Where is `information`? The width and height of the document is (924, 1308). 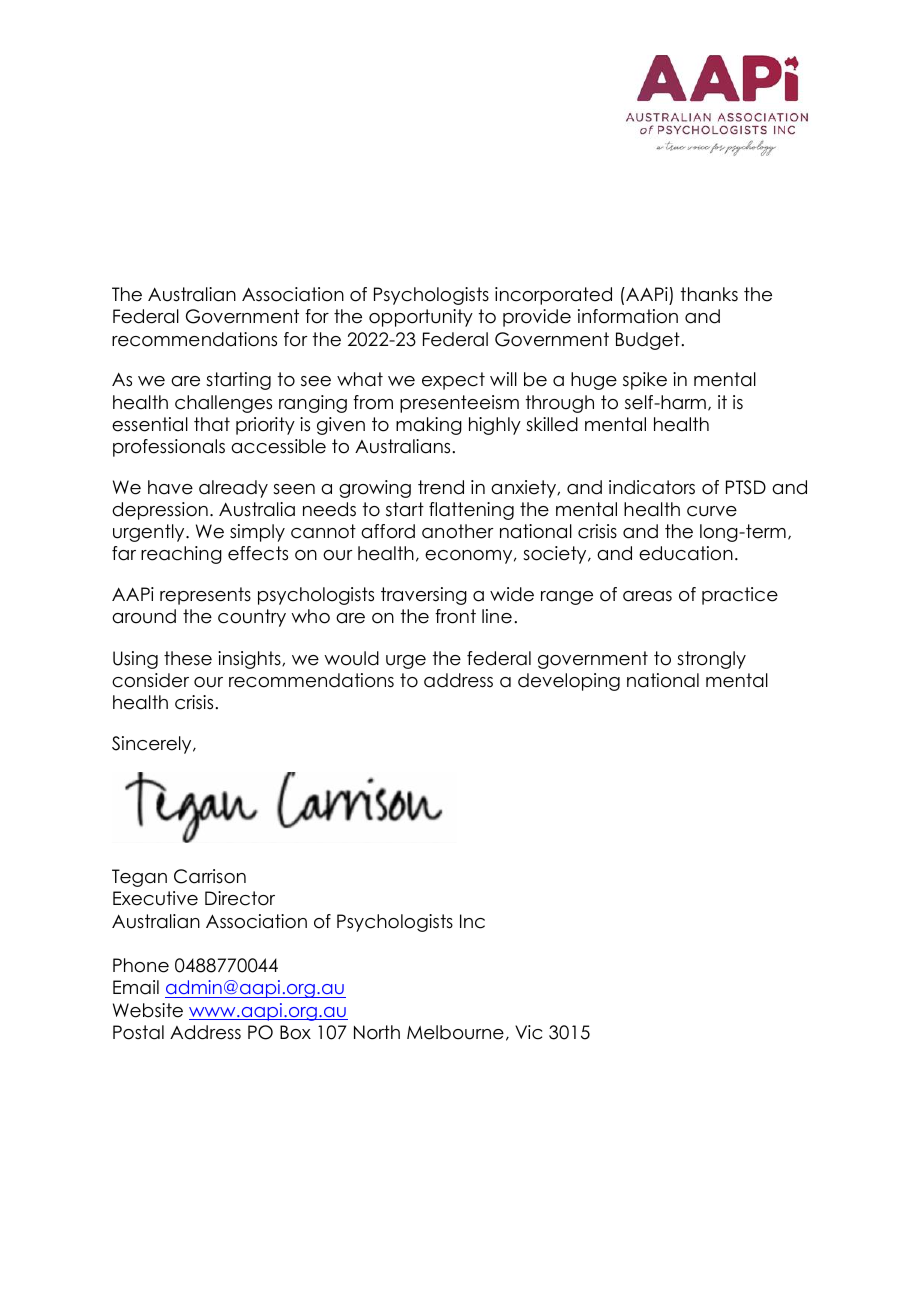
information is located at coordinates (628, 316).
